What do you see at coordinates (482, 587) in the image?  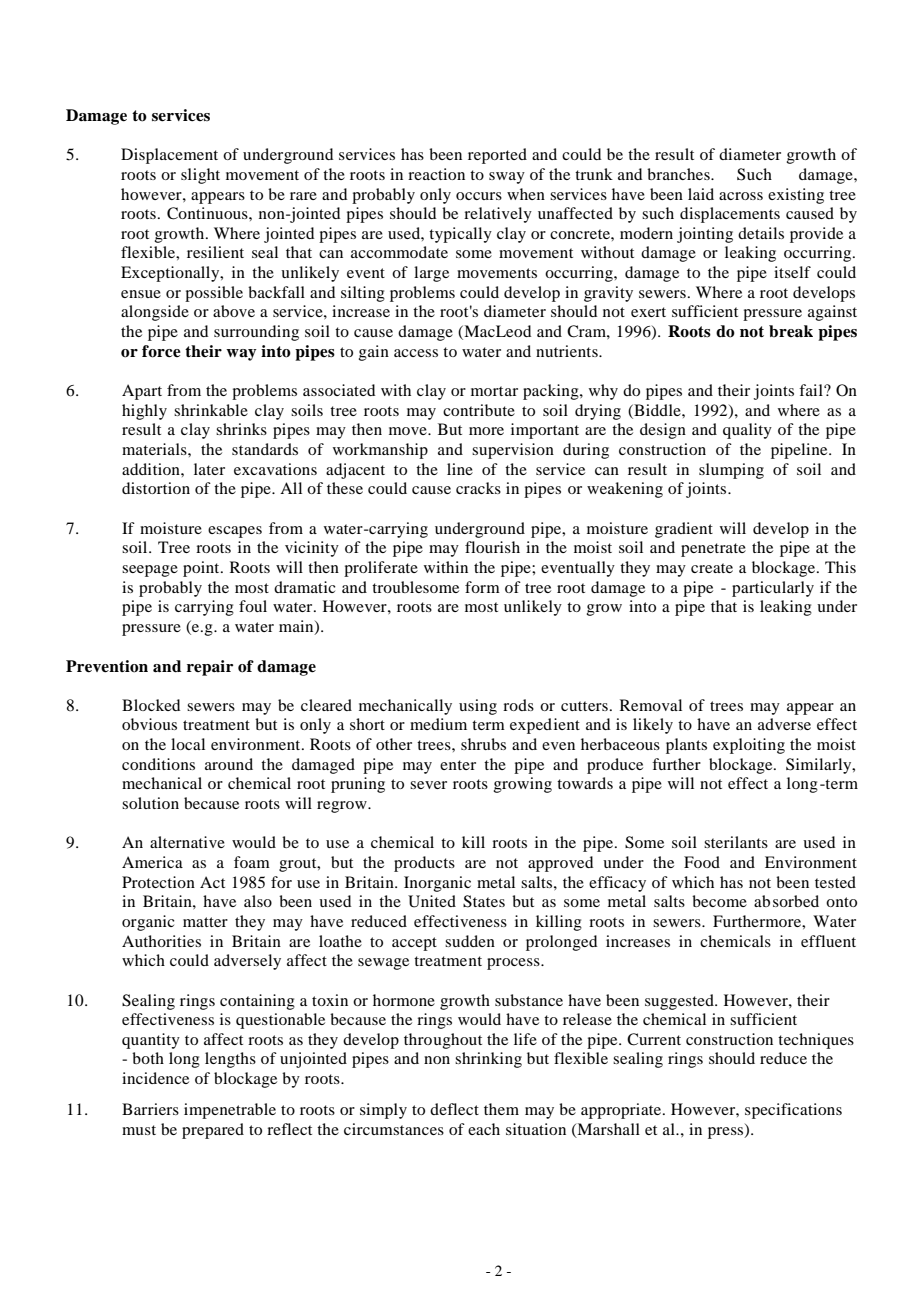 I see `form` at bounding box center [482, 587].
